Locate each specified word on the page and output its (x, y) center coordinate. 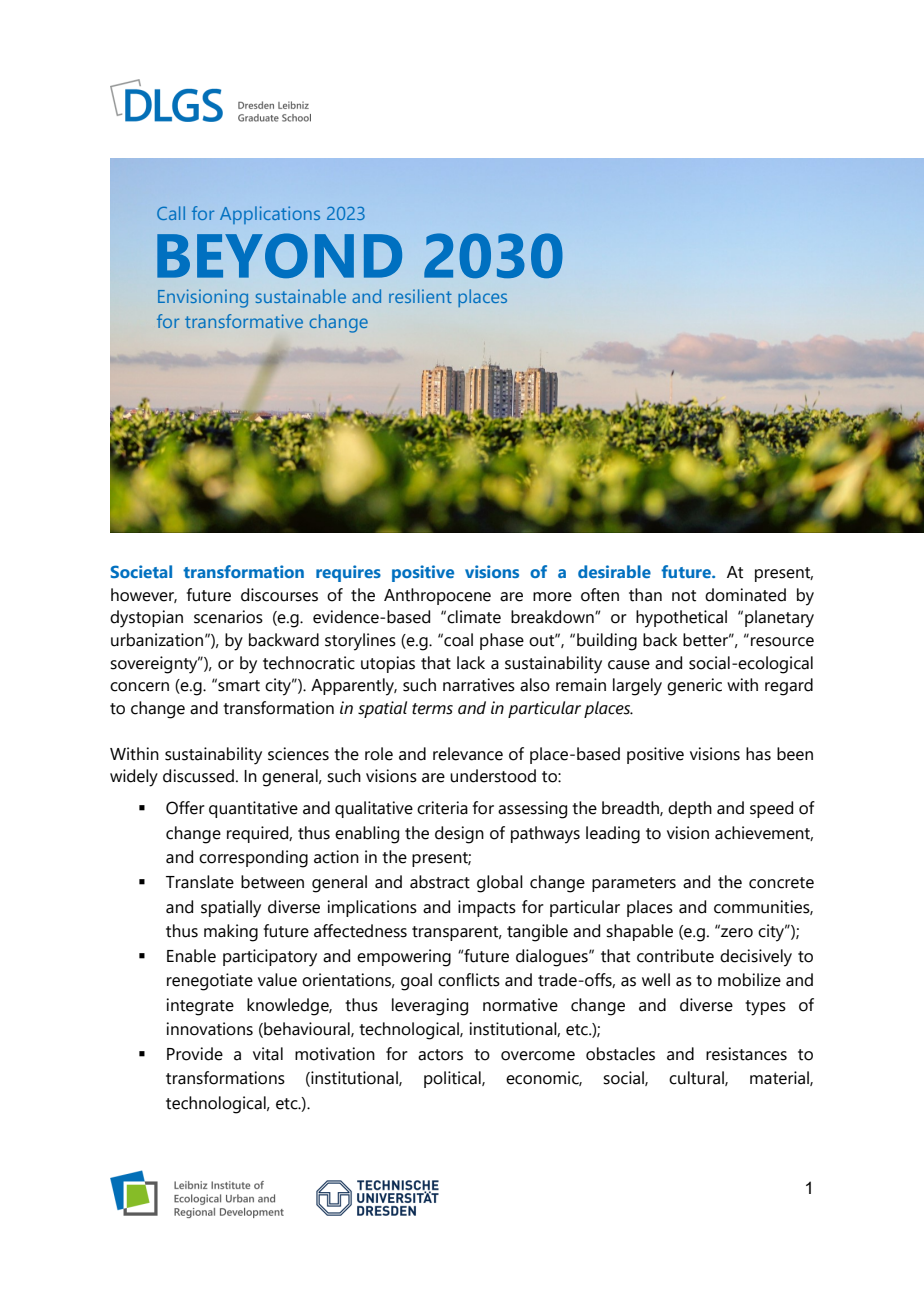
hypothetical (681, 619)
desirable (614, 571)
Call (171, 213)
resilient (420, 296)
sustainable (301, 296)
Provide (195, 1054)
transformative (244, 321)
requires (348, 573)
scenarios (228, 617)
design (459, 835)
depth (690, 809)
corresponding (253, 859)
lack (471, 663)
